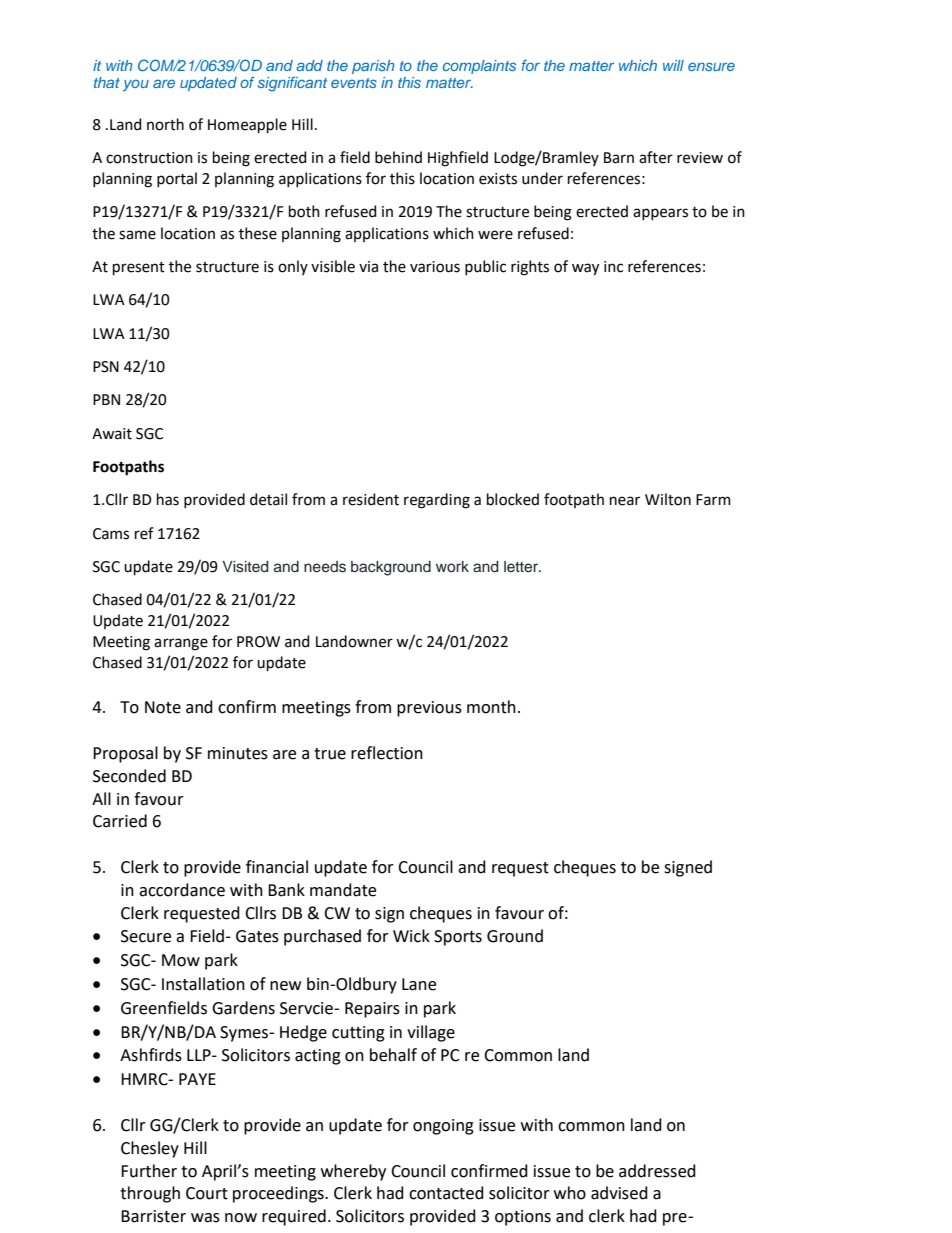 The height and width of the image is (1233, 952). Describe the element at coordinates (491, 707) in the image. I see `month` at that location.
